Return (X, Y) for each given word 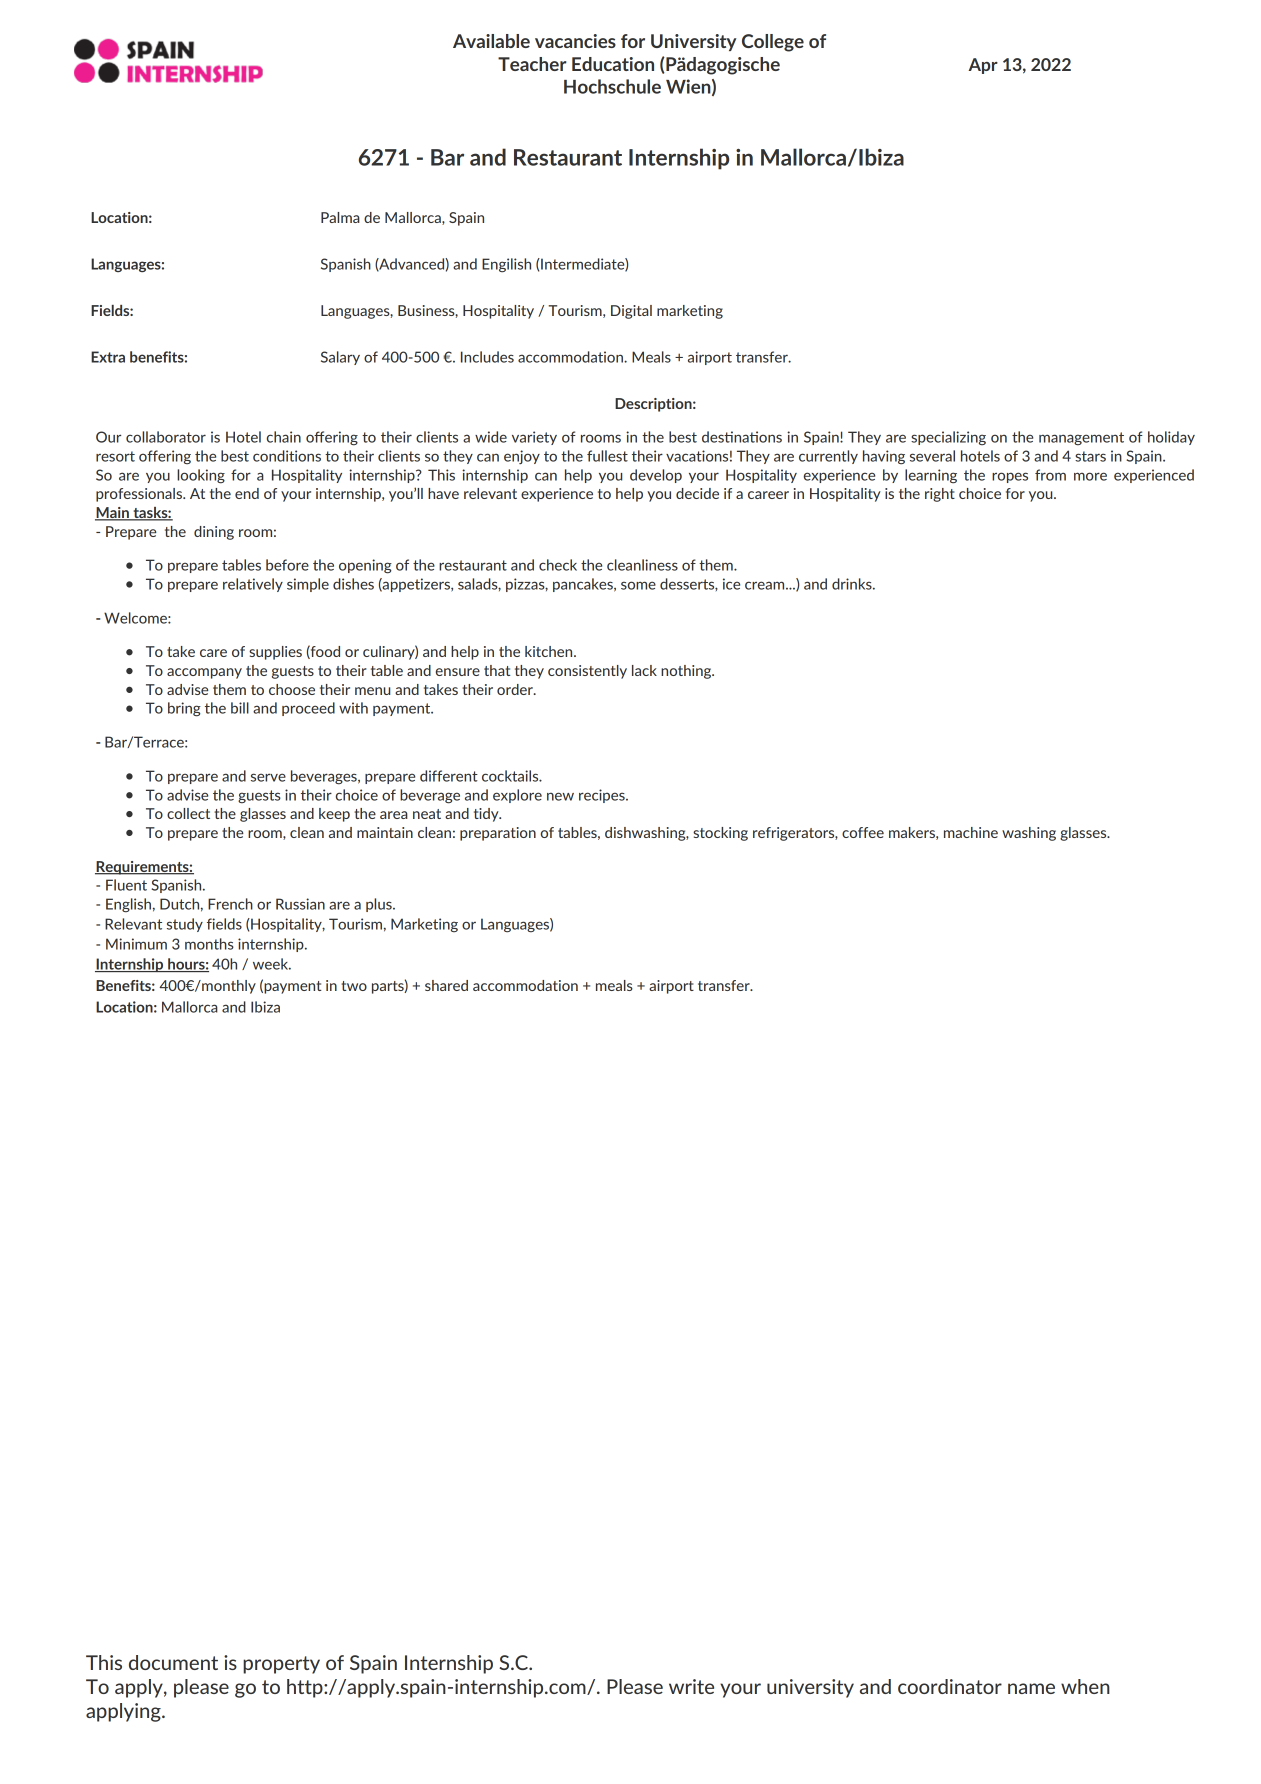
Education (613, 64)
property (281, 1665)
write (691, 1686)
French (230, 904)
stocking (720, 834)
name (1031, 1688)
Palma (340, 217)
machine (971, 832)
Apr (983, 66)
